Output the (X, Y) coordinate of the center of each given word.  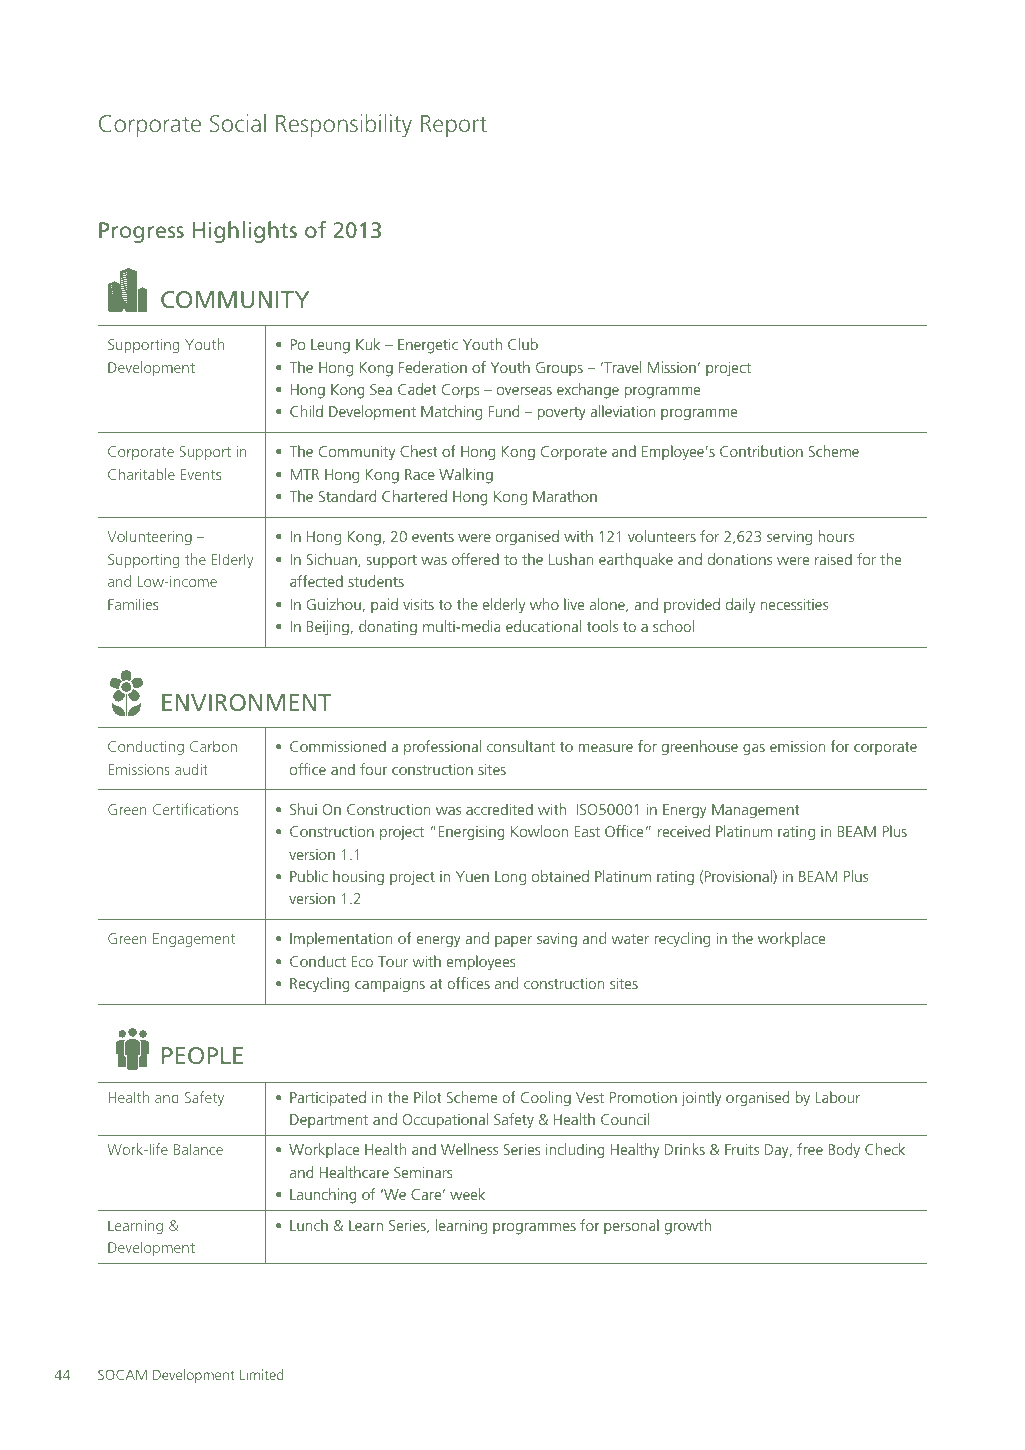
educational (543, 626)
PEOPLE (202, 1055)
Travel (621, 367)
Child (306, 411)
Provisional (739, 877)
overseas (524, 391)
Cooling (546, 1099)
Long (510, 878)
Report (454, 126)
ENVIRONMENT (246, 702)
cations (216, 809)
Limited (262, 1374)
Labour (837, 1097)
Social (238, 123)
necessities (794, 604)
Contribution (761, 451)
